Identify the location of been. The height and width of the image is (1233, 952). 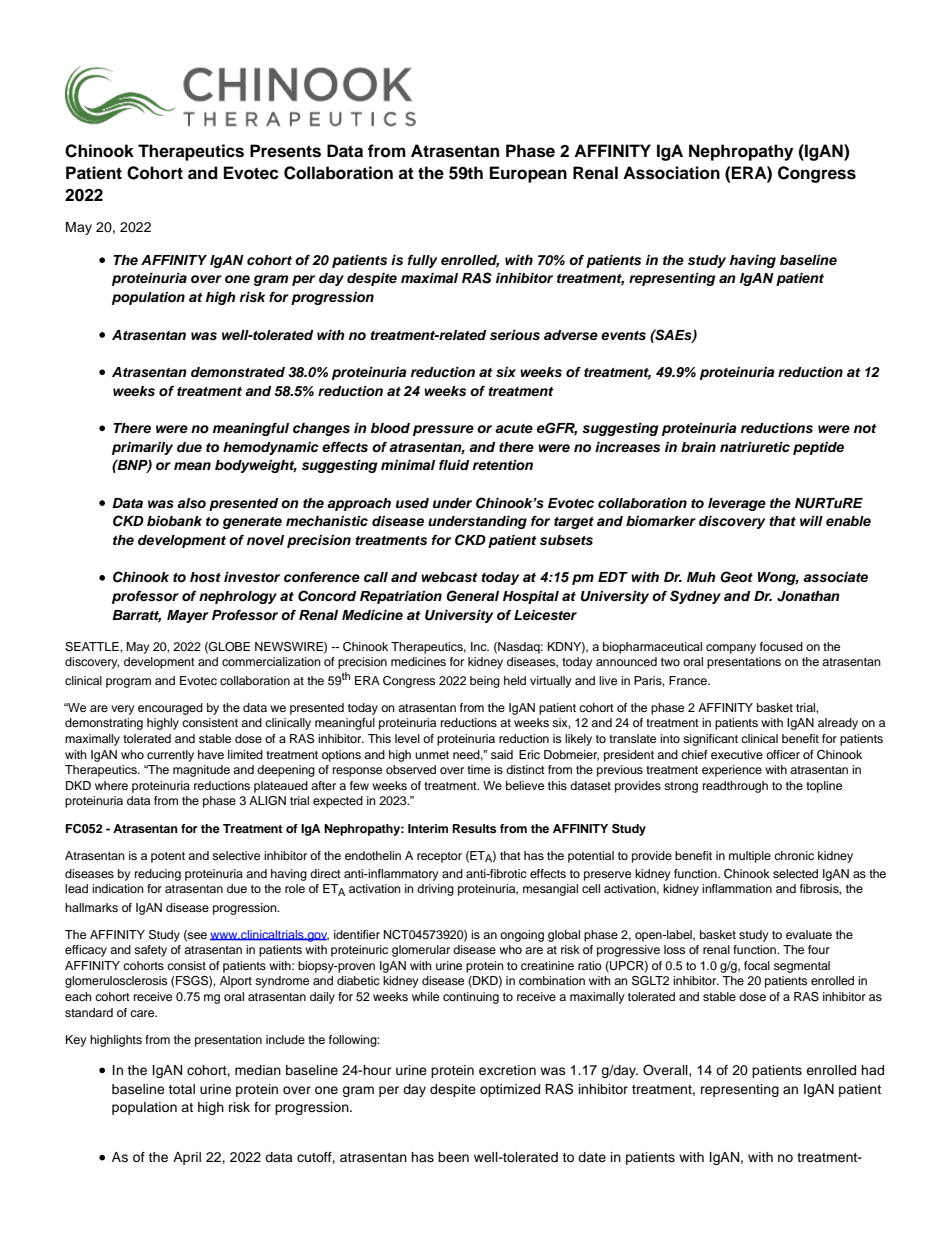
(453, 1157).
